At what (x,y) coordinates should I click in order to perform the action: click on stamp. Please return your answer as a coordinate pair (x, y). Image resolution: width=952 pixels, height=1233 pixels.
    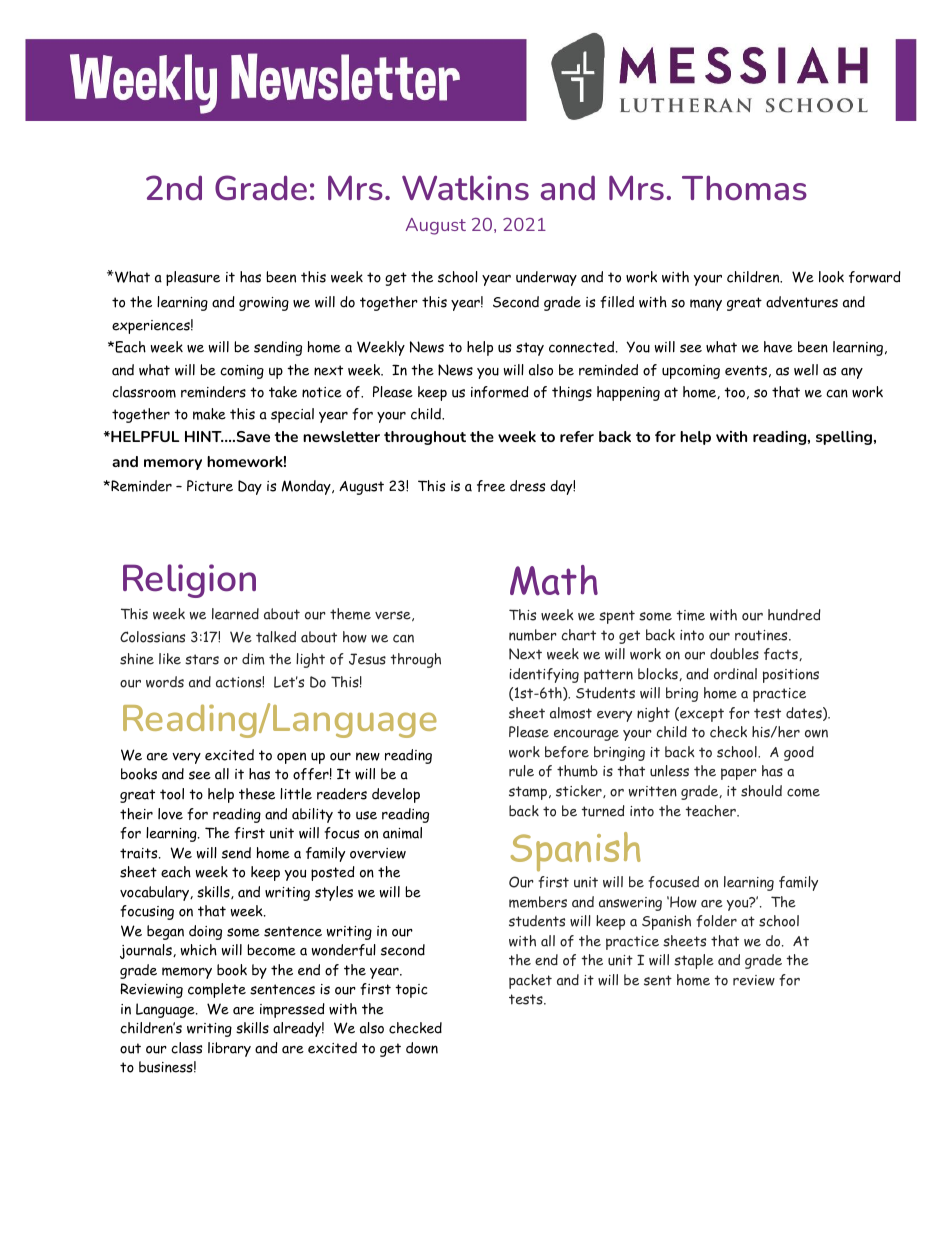
    Looking at the image, I should click on (528, 793).
